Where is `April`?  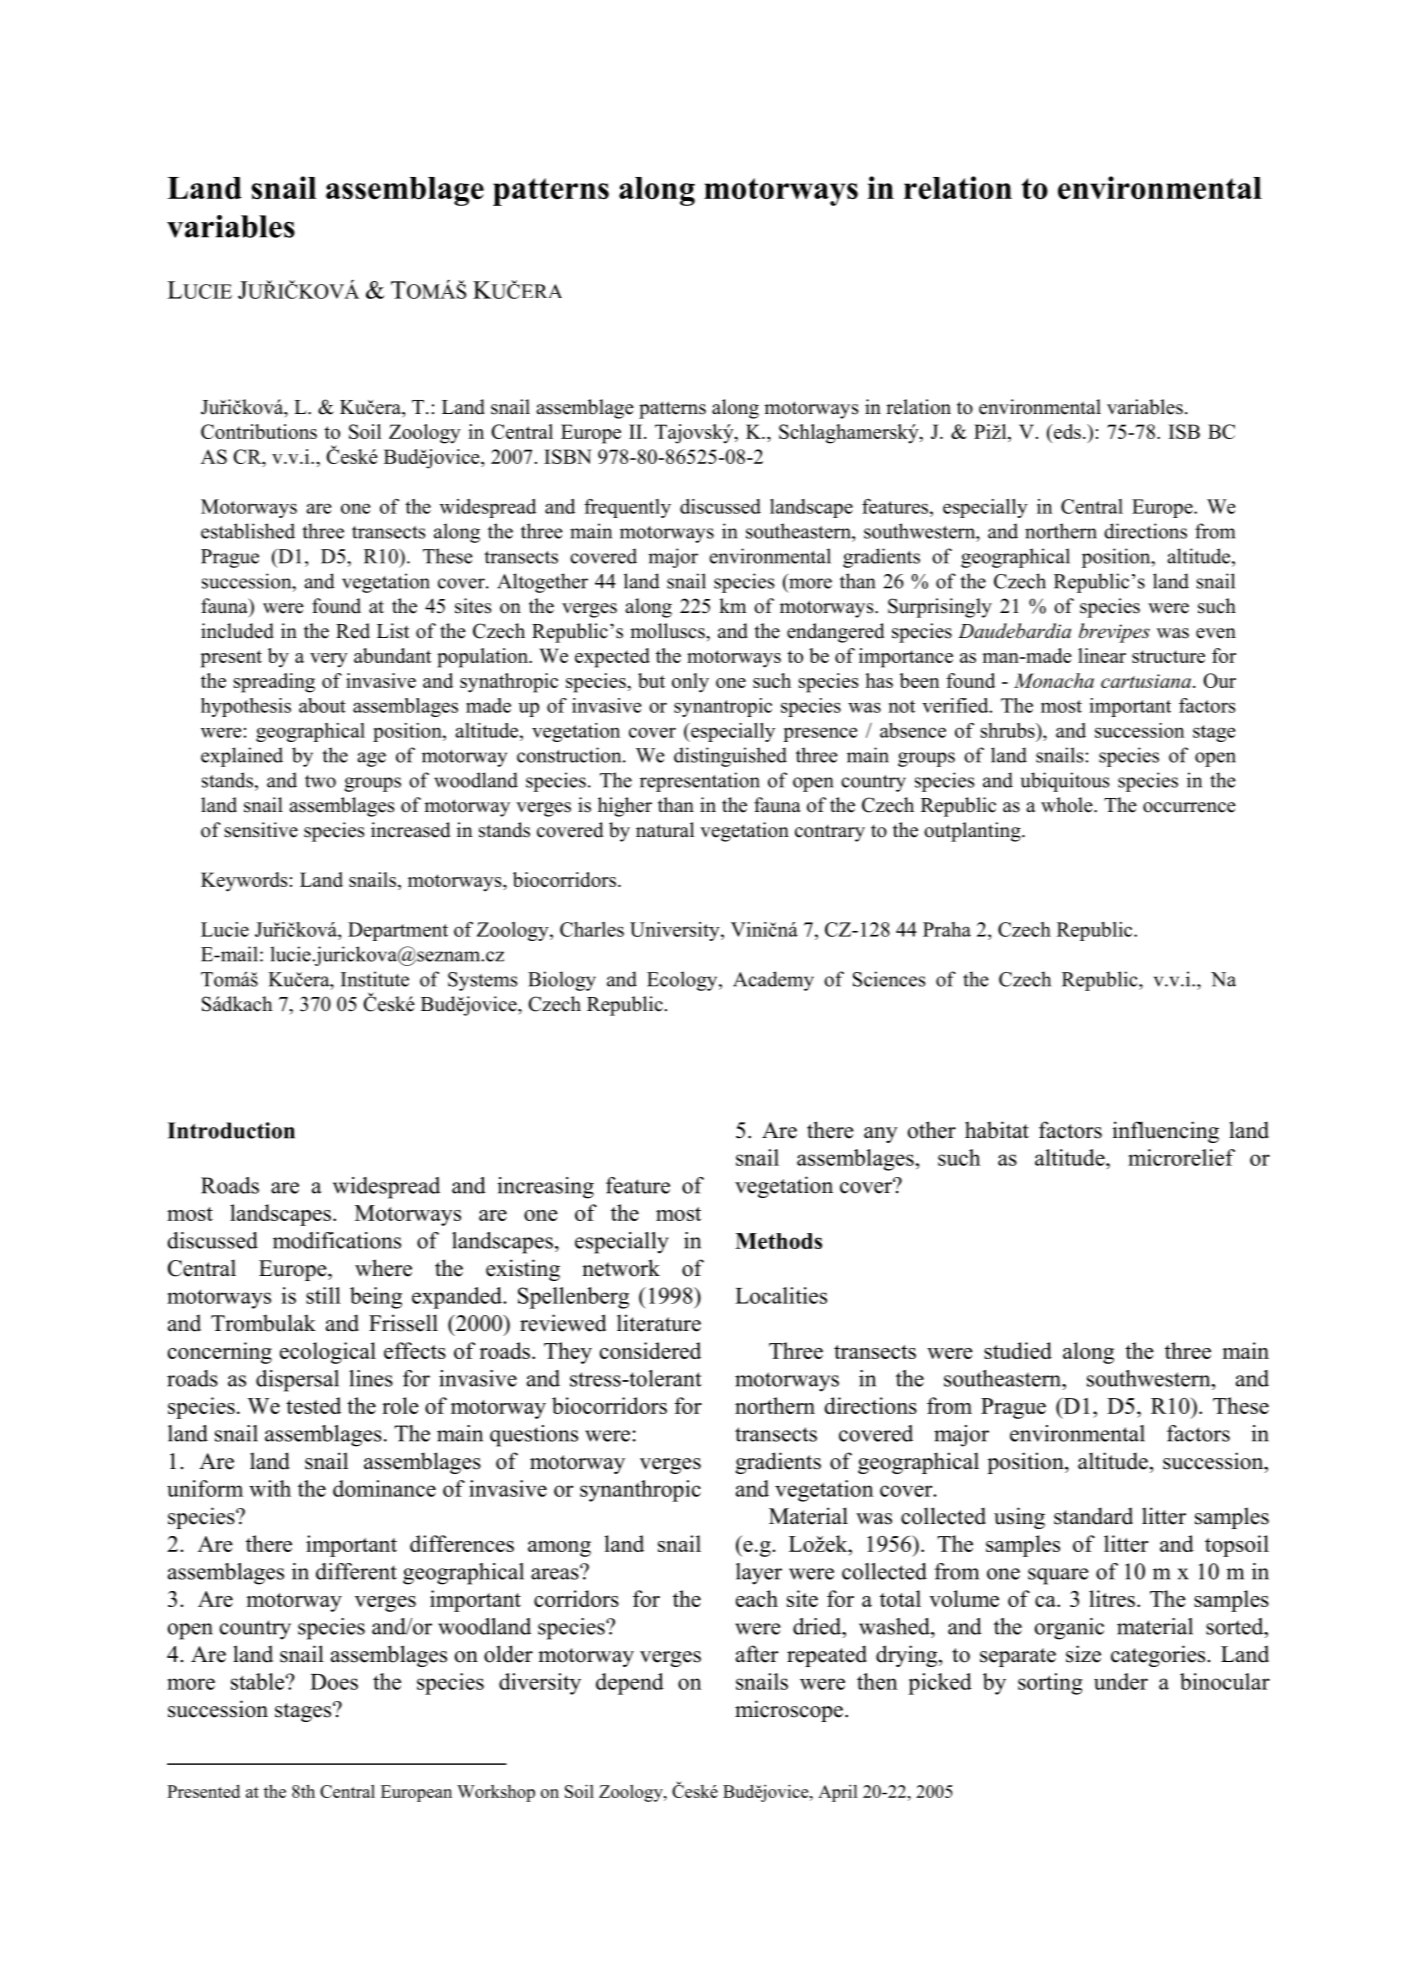
April is located at coordinates (838, 1793).
